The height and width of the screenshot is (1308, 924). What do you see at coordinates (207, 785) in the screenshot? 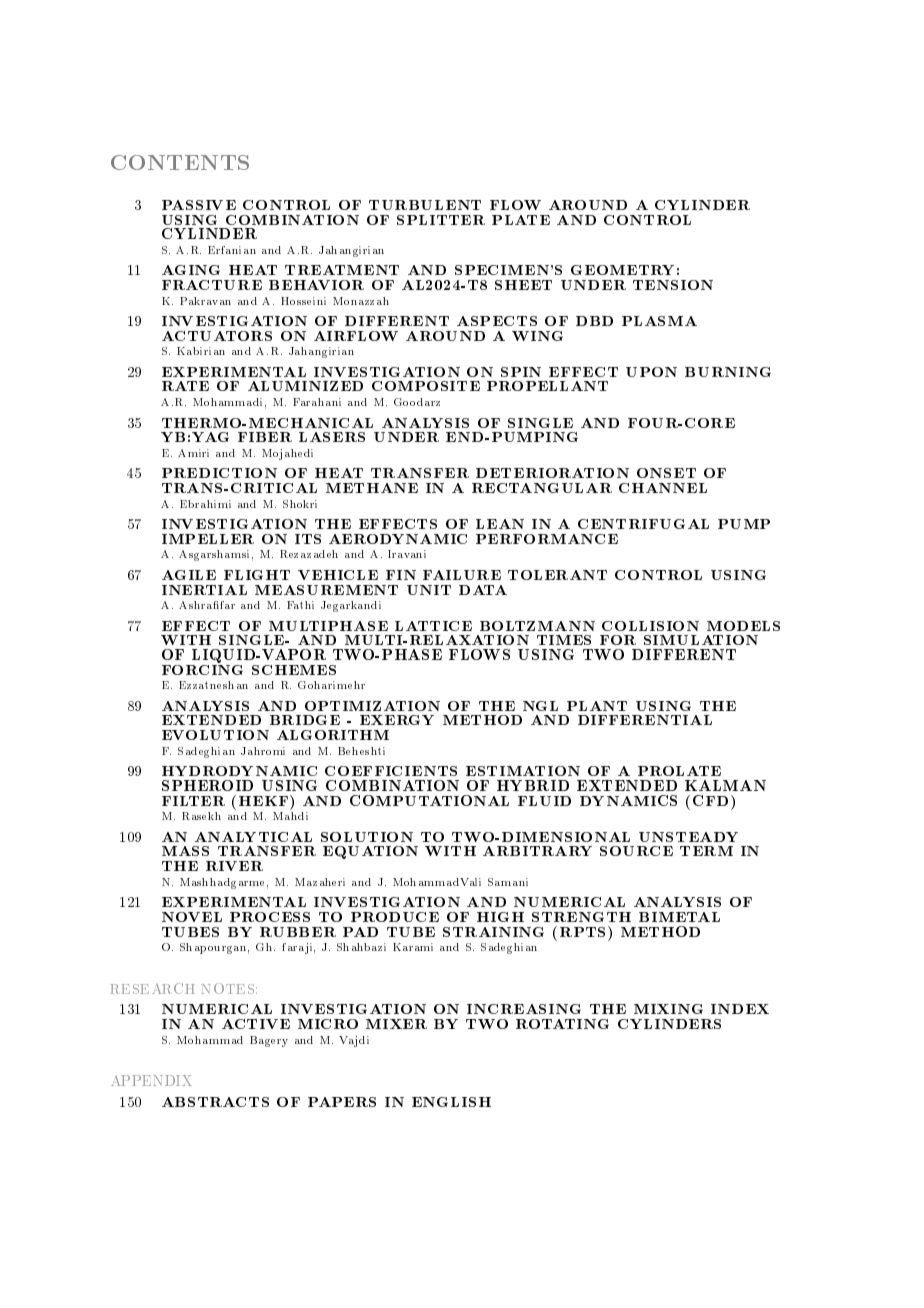
I see `SPHEROID` at bounding box center [207, 785].
